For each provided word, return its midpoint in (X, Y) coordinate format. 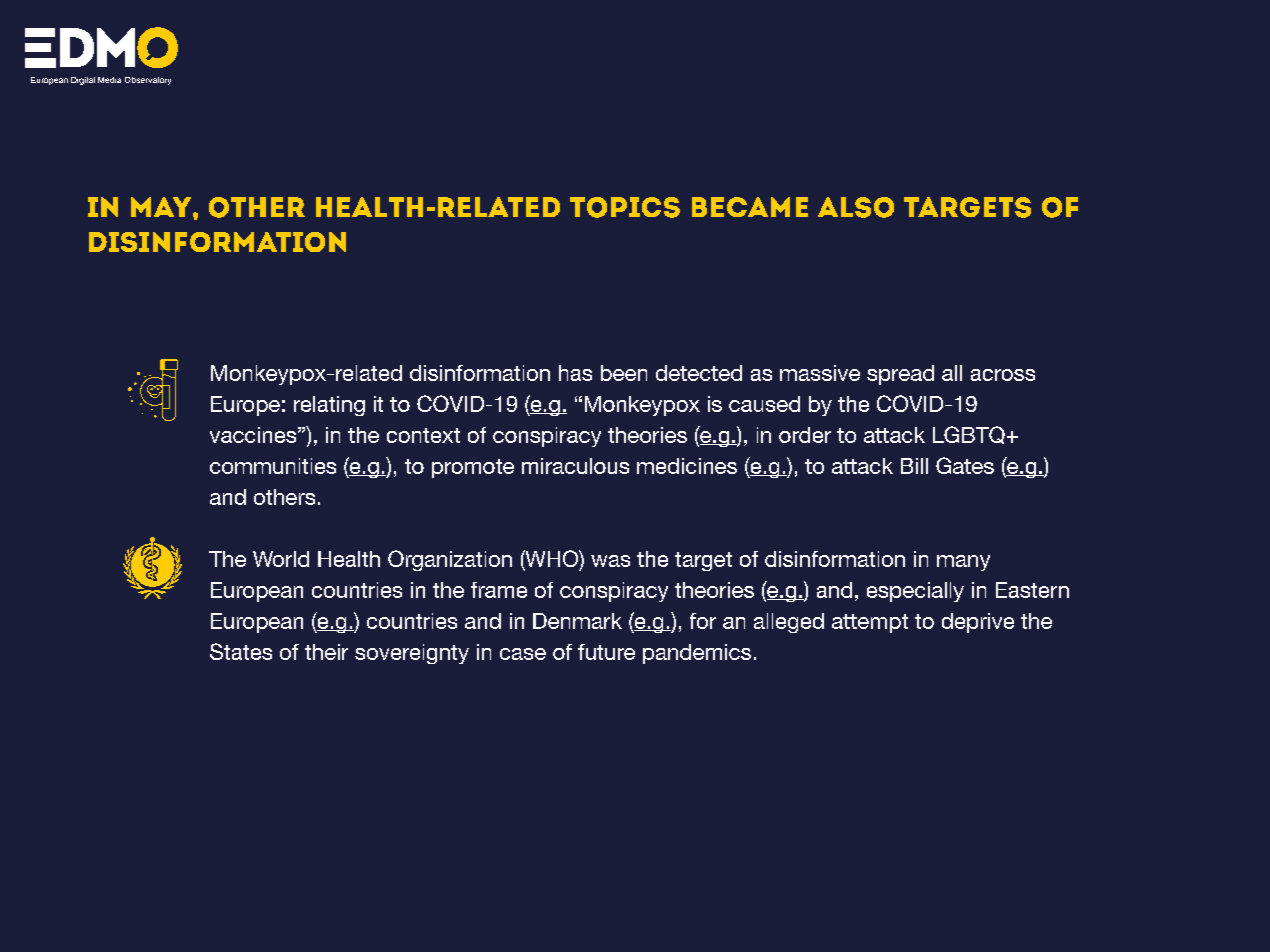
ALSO (856, 207)
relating (329, 406)
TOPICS (625, 207)
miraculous (575, 466)
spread (900, 375)
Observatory (148, 81)
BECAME (750, 207)
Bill (914, 466)
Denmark (577, 621)
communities (273, 466)
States (241, 651)
